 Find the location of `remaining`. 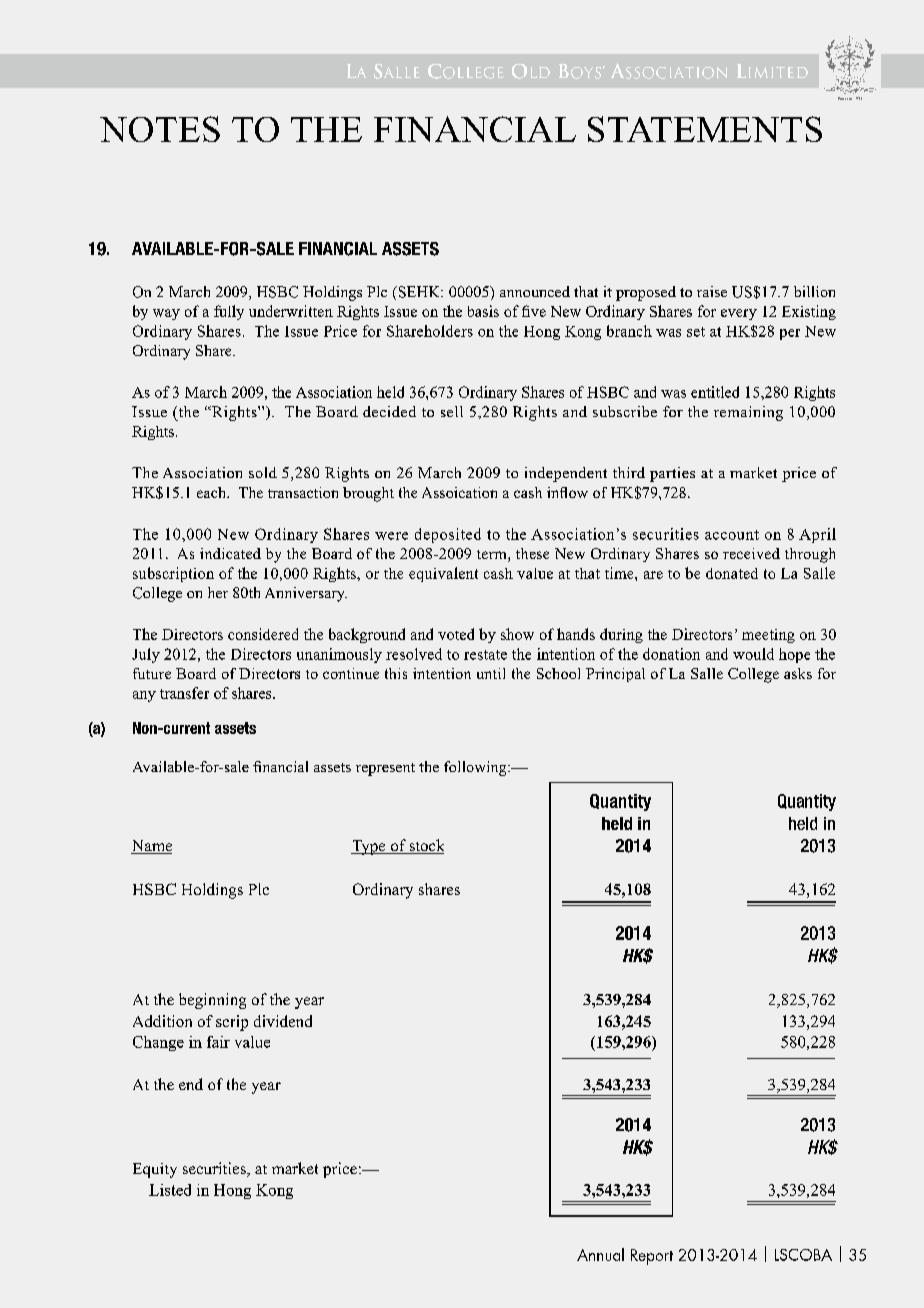

remaining is located at coordinates (748, 413).
